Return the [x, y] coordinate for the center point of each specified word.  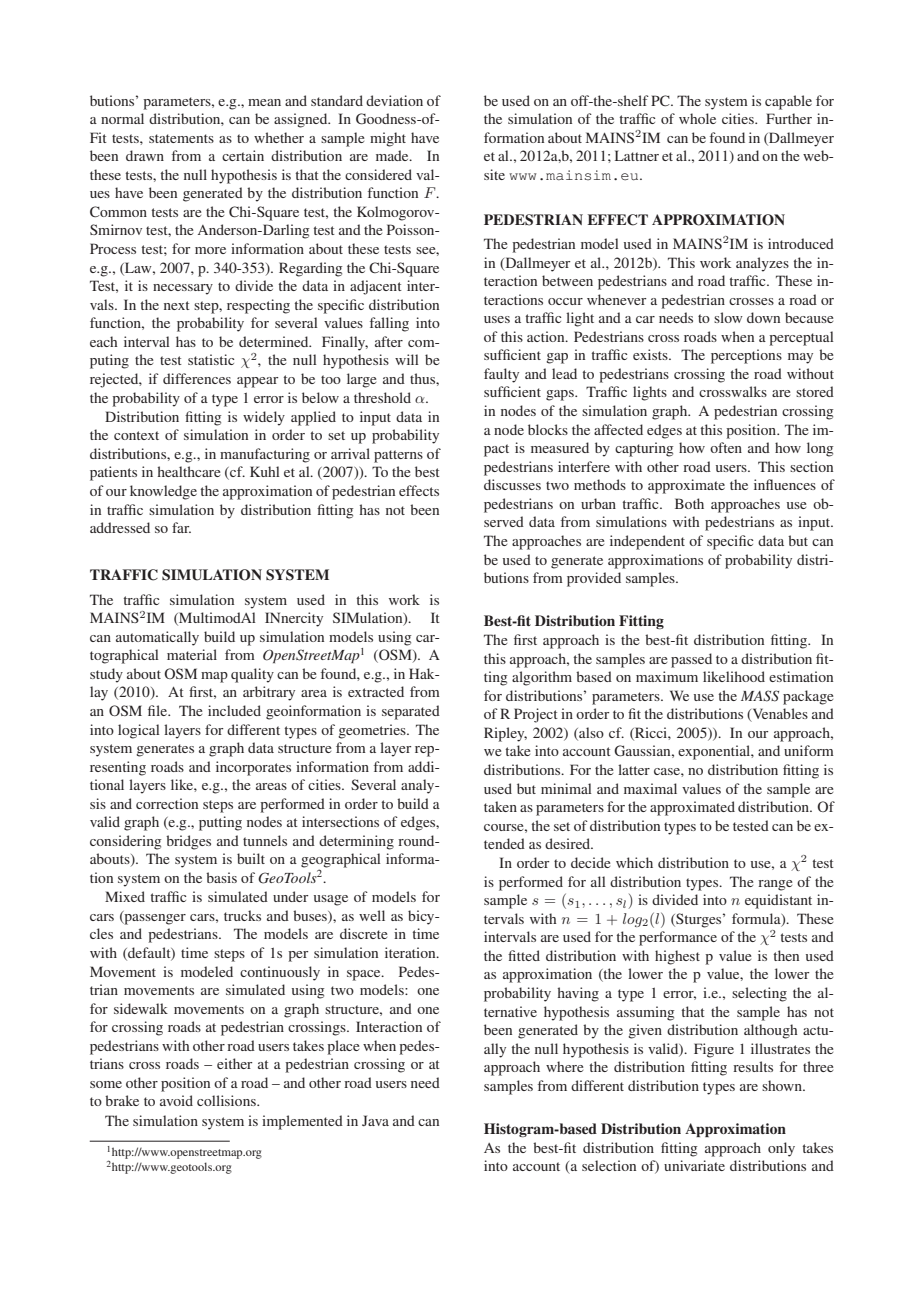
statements [181, 138]
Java [375, 1120]
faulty [501, 375]
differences [197, 378]
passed [691, 660]
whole [697, 118]
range [775, 885]
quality [252, 675]
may [800, 358]
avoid [176, 1100]
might [388, 139]
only [781, 1149]
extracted [376, 691]
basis [221, 877]
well [372, 915]
